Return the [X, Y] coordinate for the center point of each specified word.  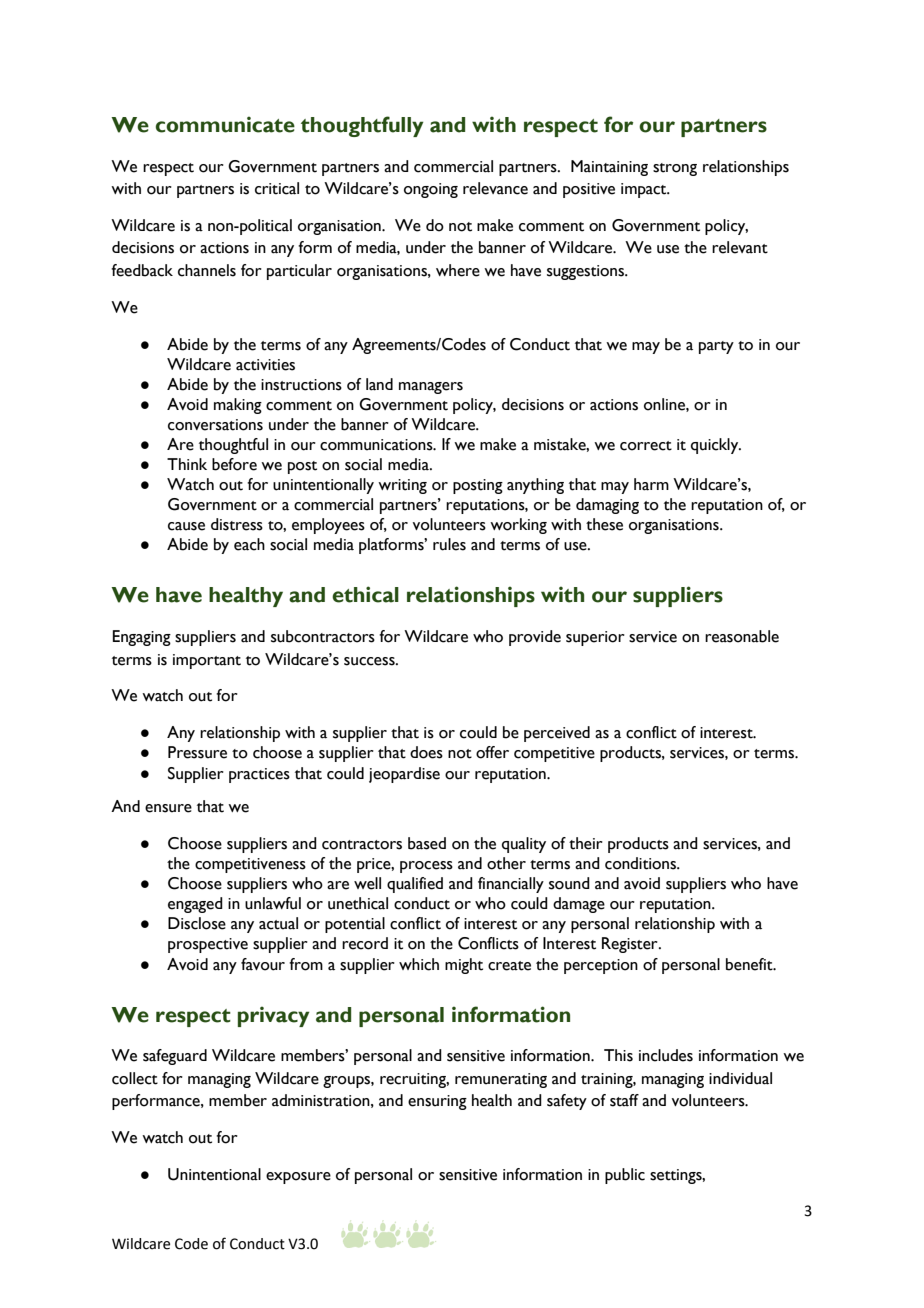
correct [646, 446]
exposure [298, 1178]
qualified [415, 885]
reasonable [742, 636]
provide [535, 638]
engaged [195, 905]
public [625, 1176]
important [207, 661]
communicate [225, 124]
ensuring [437, 1102]
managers [431, 388]
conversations [215, 425]
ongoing [431, 190]
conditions [641, 863]
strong [675, 169]
